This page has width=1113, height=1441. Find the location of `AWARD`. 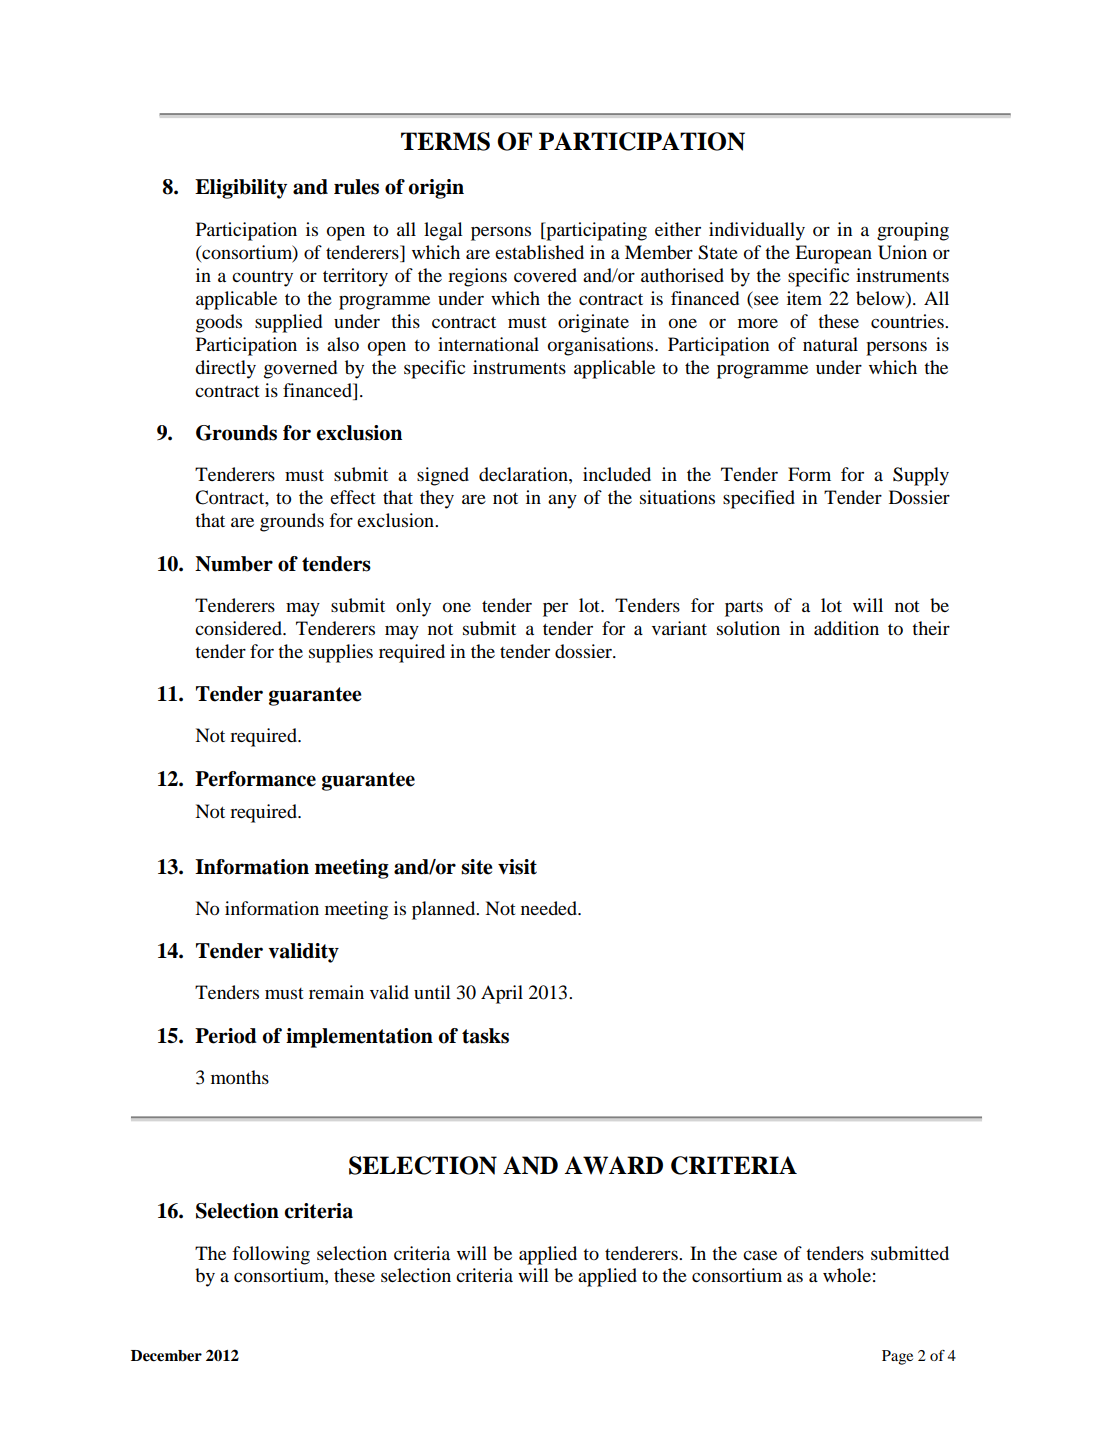

AWARD is located at coordinates (613, 1165).
